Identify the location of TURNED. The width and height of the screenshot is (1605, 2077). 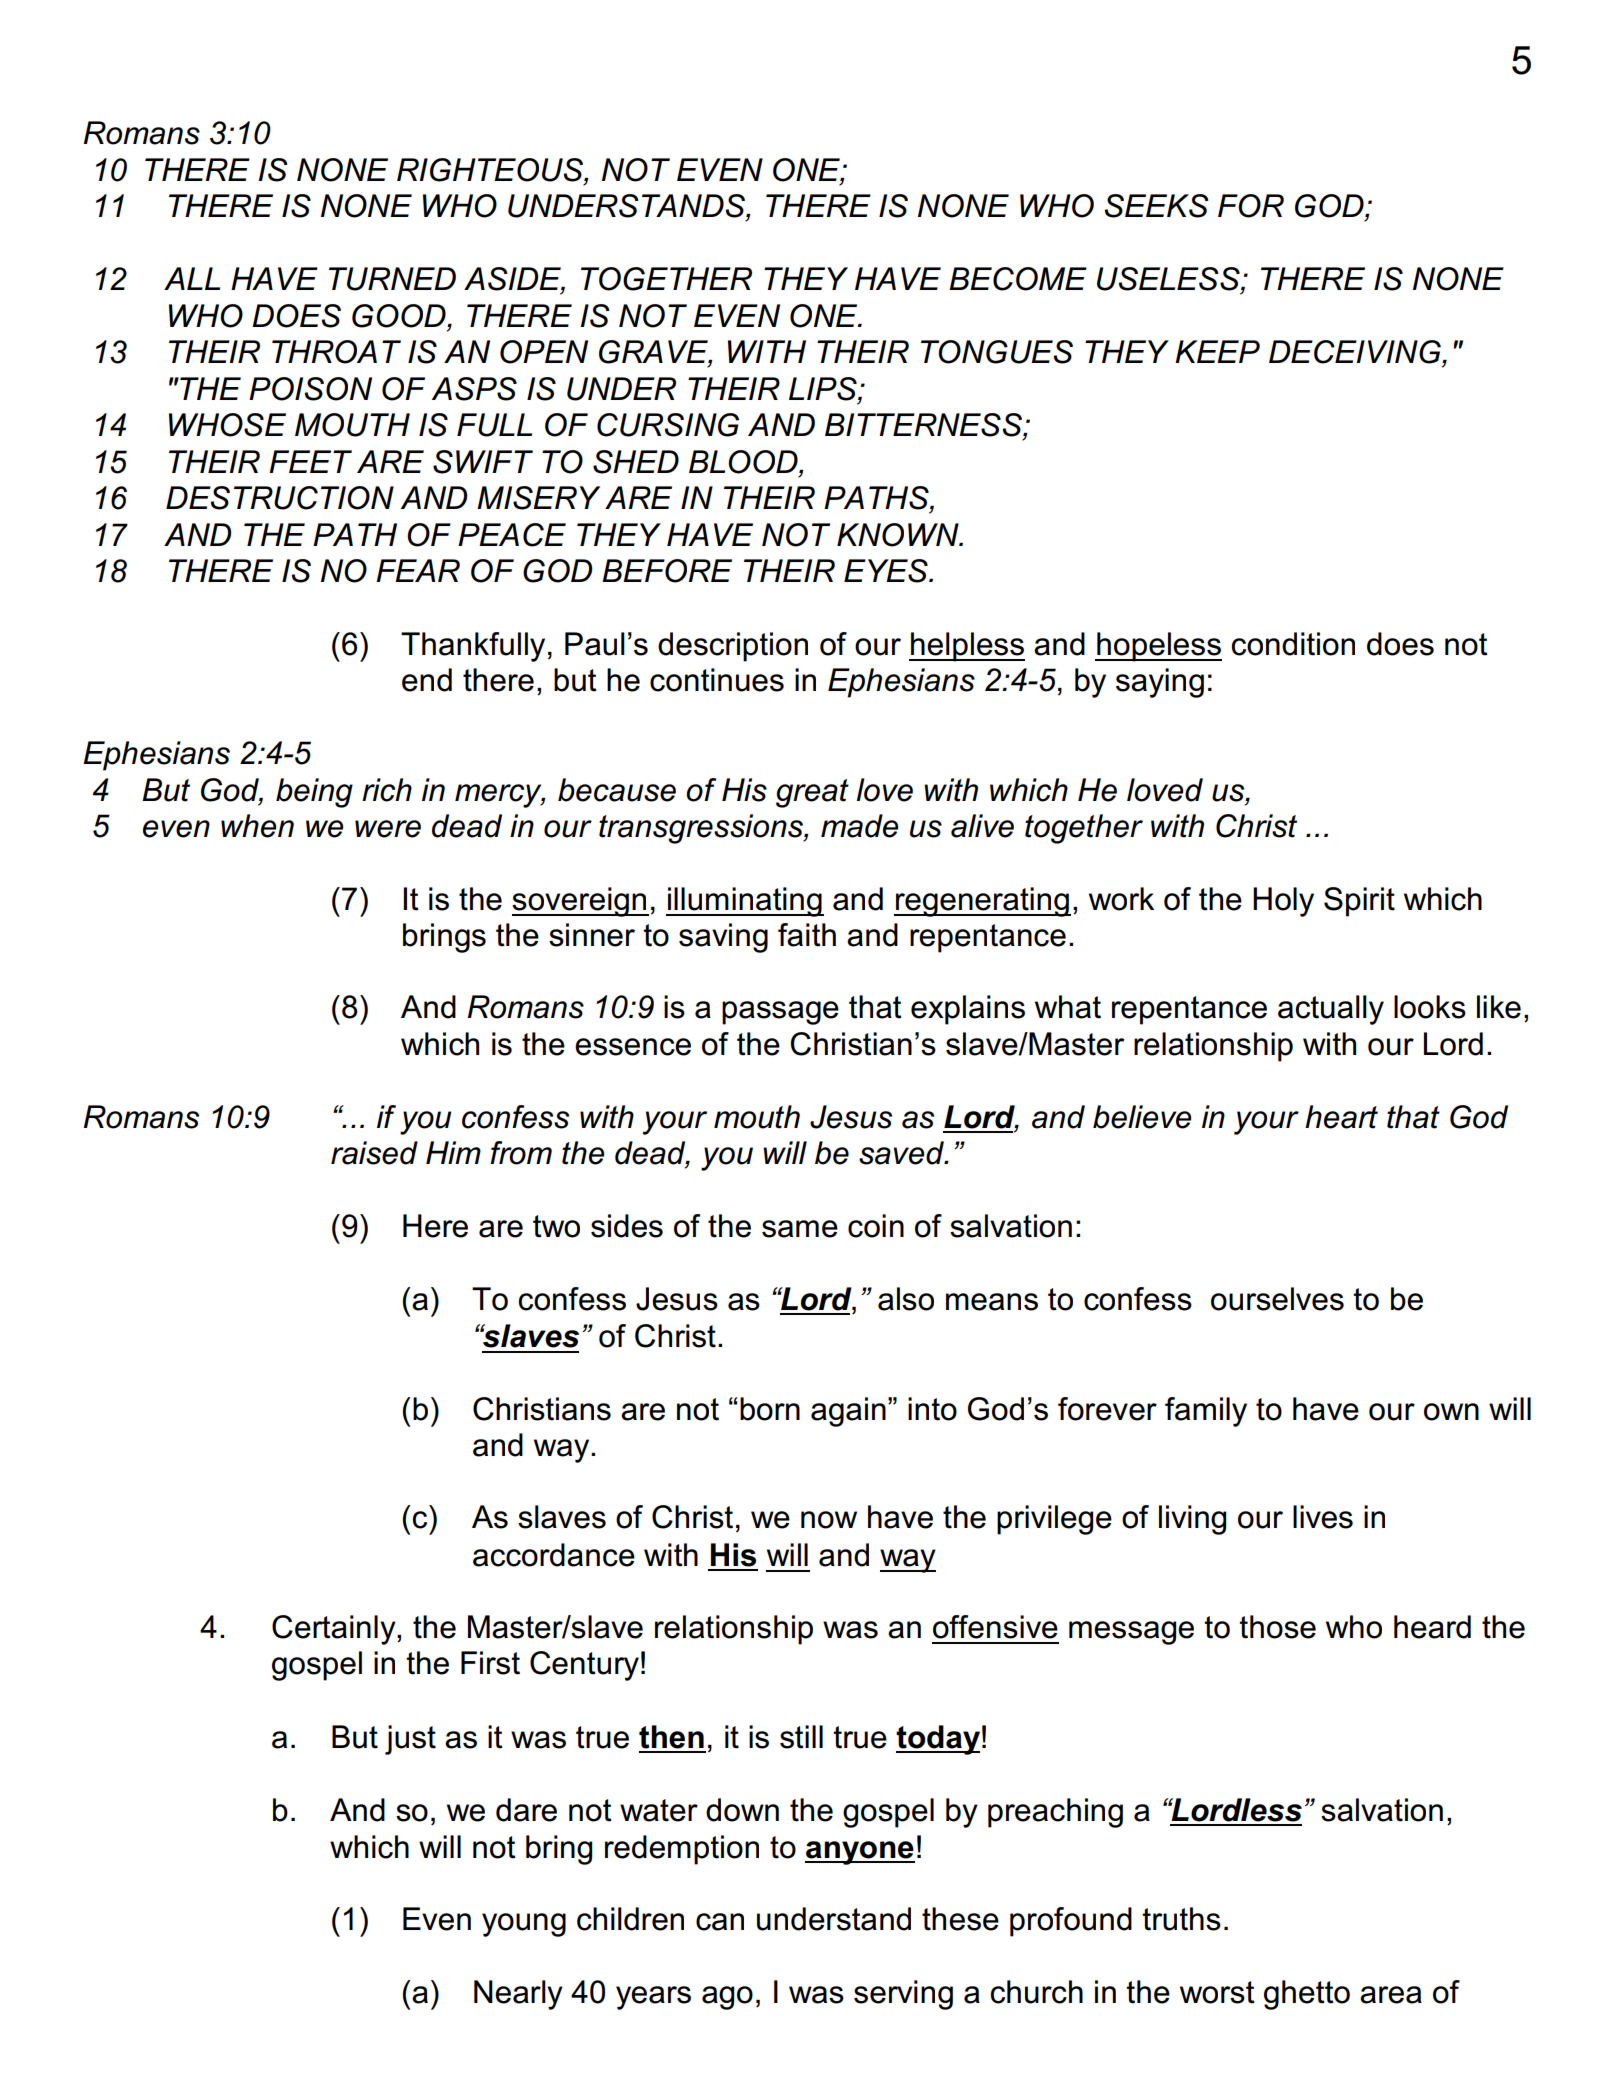
(392, 279).
